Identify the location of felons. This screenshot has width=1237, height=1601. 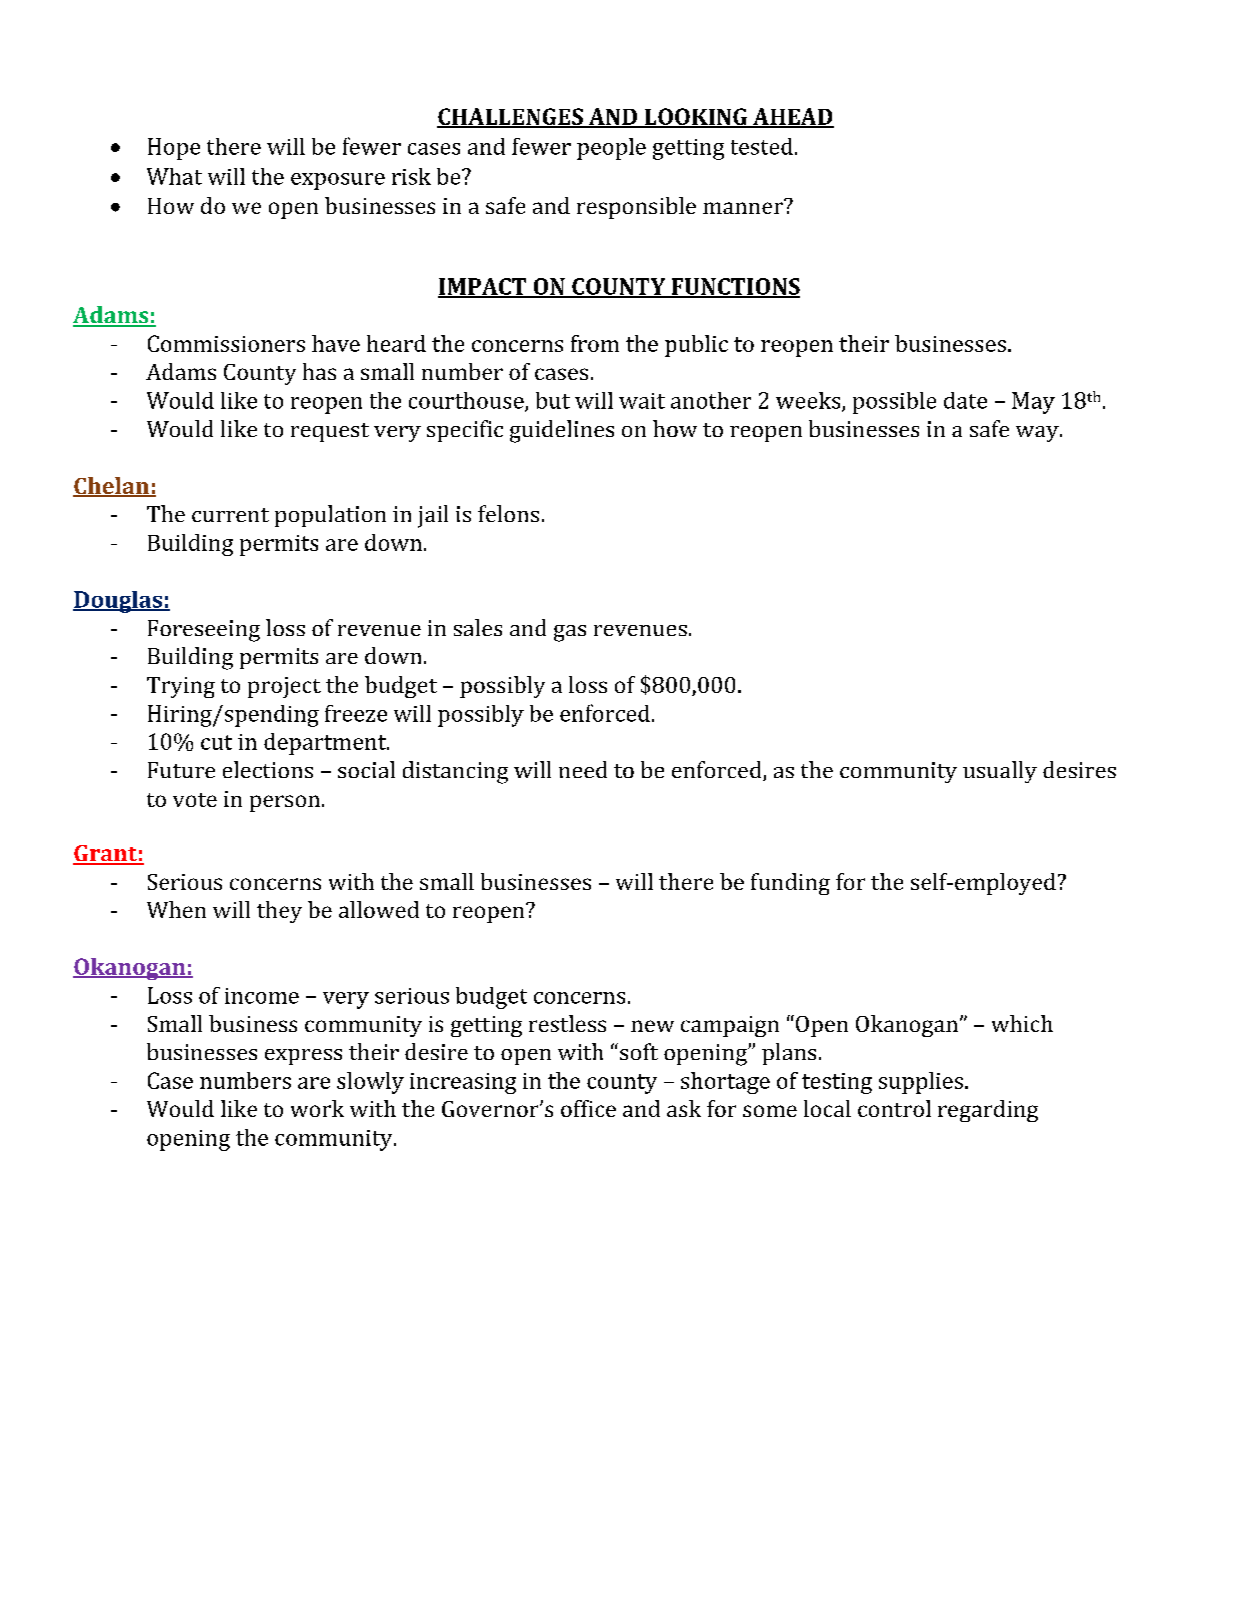
(508, 513).
